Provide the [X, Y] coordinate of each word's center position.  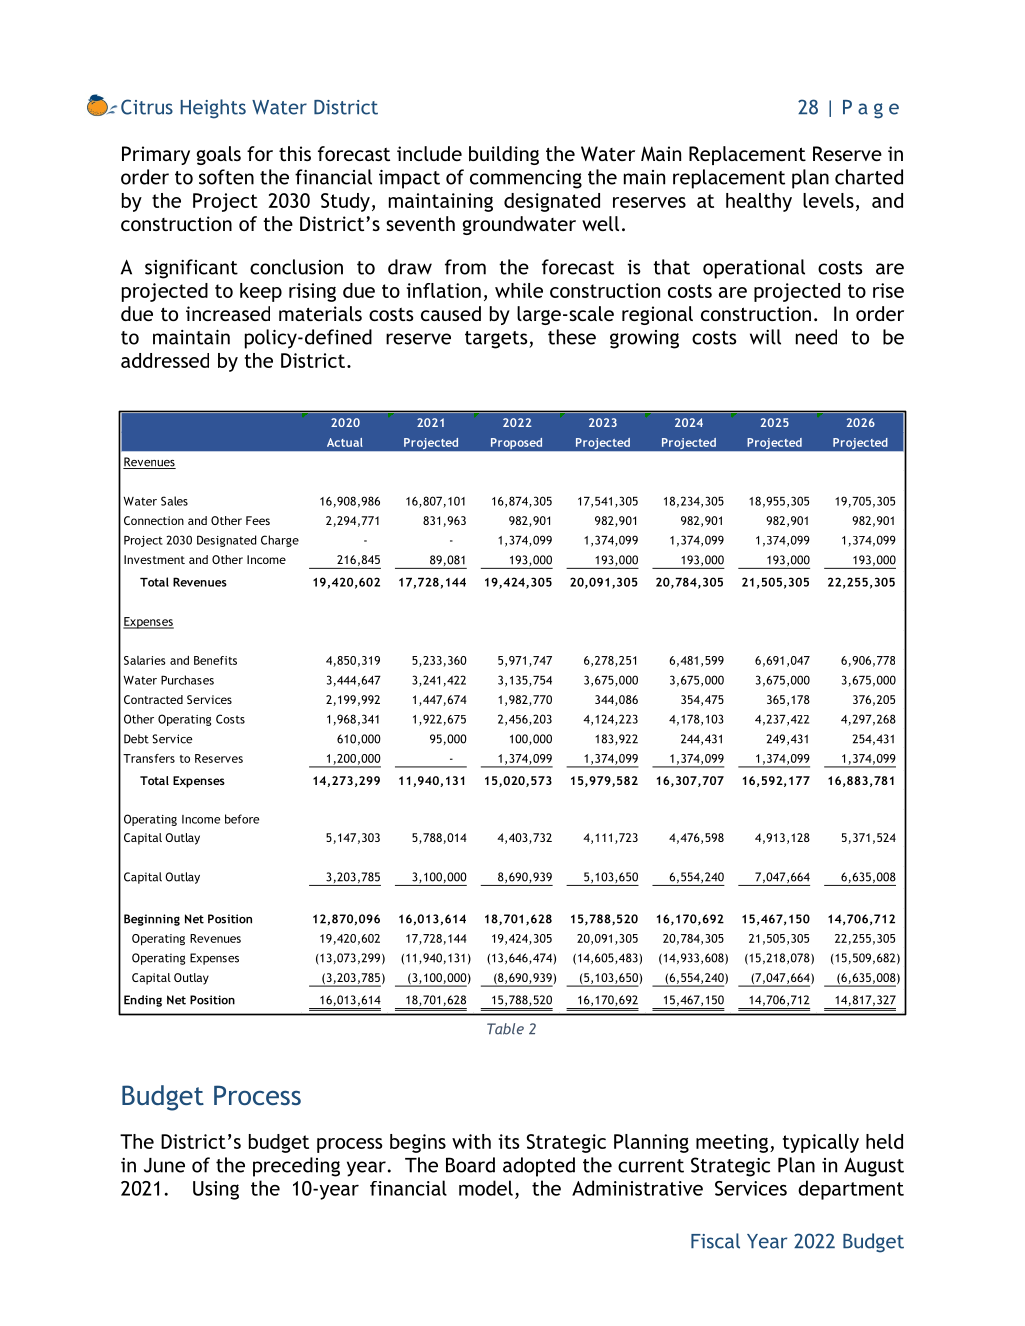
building [504, 155]
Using [216, 1190]
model [486, 1188]
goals [219, 155]
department [851, 1190]
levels [828, 200]
